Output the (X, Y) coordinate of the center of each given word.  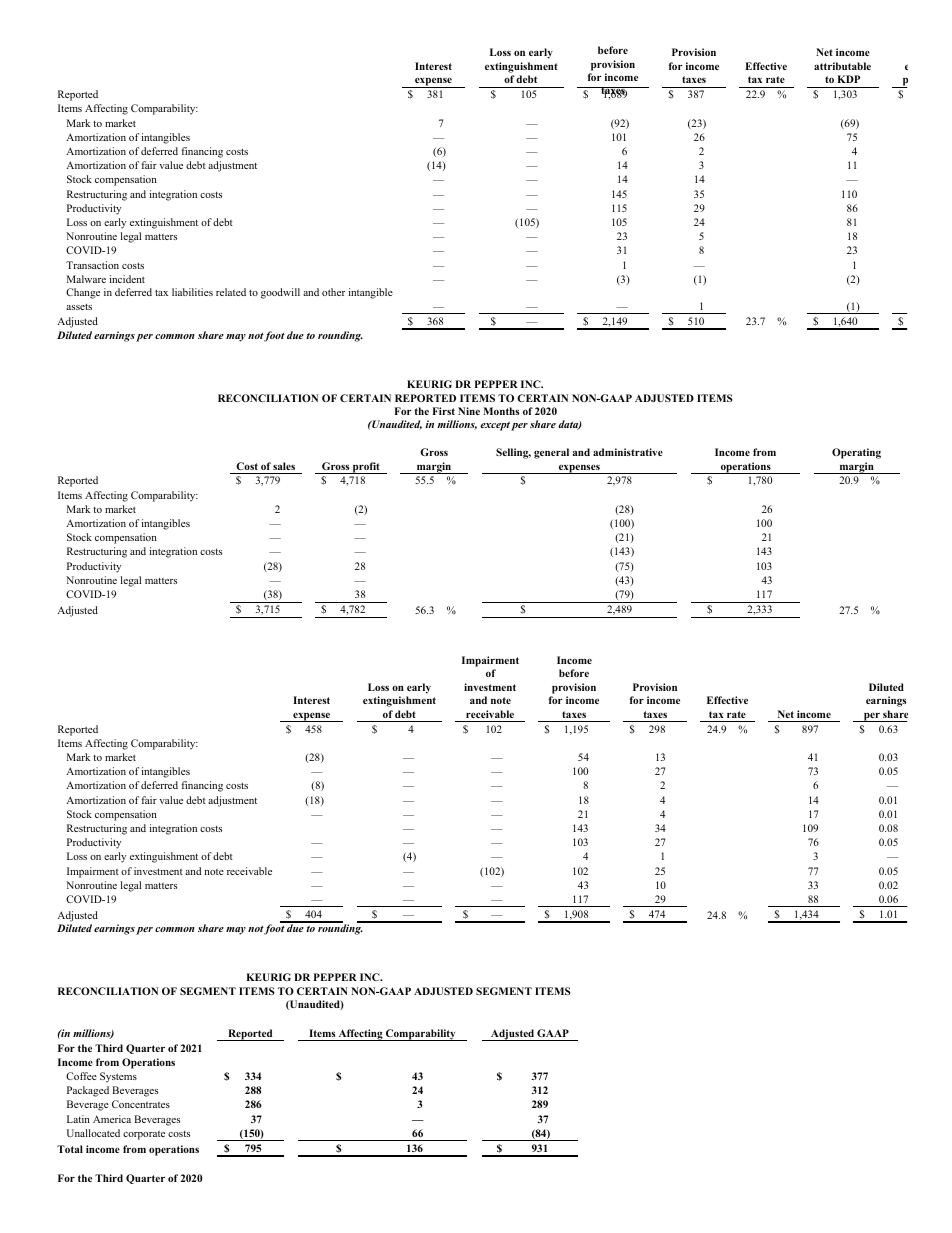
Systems (118, 1077)
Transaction (92, 265)
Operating (856, 453)
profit (366, 468)
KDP (849, 79)
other (333, 292)
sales (284, 466)
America (112, 1119)
